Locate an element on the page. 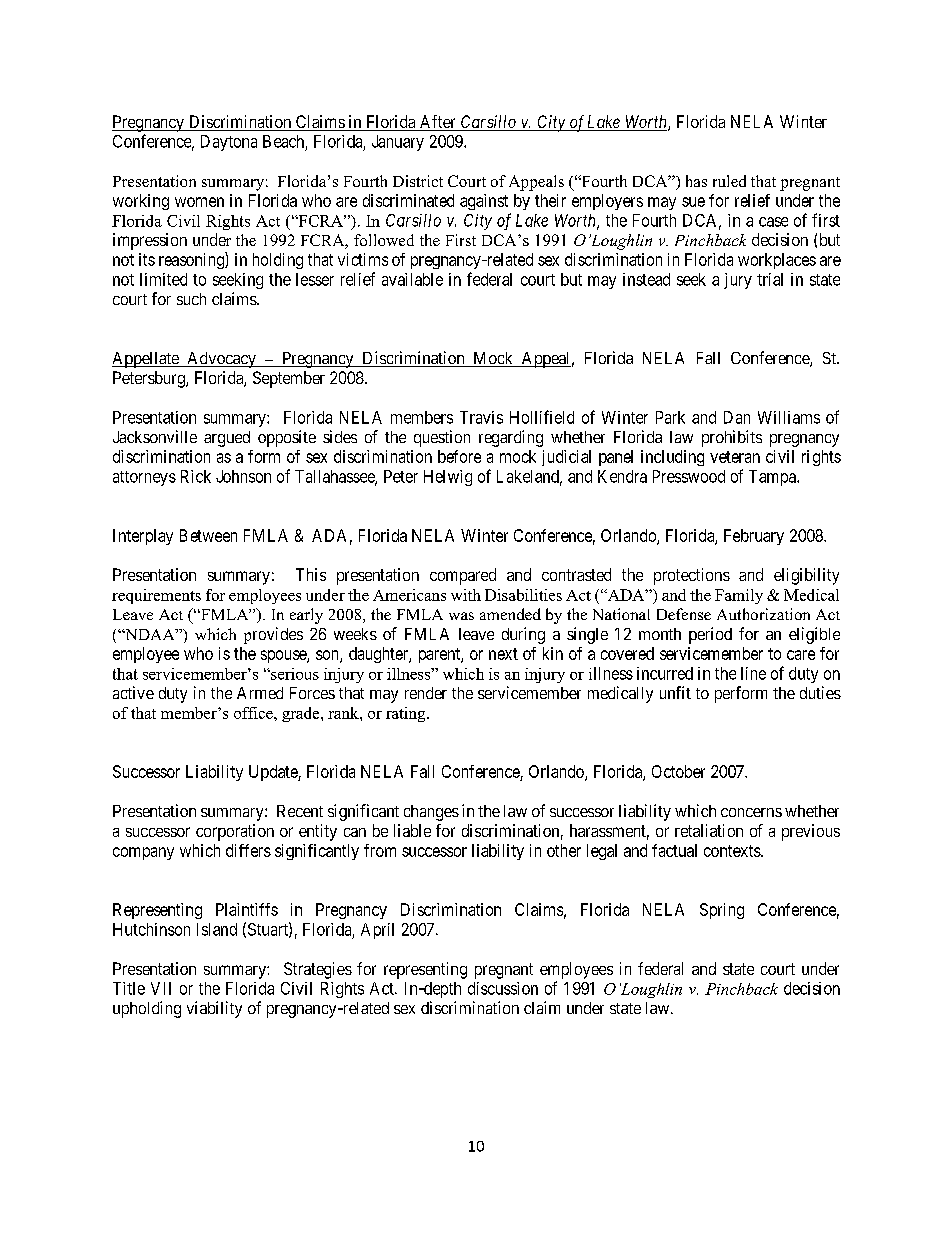 Image resolution: width=952 pixels, height=1233 pixels. After is located at coordinates (437, 123).
